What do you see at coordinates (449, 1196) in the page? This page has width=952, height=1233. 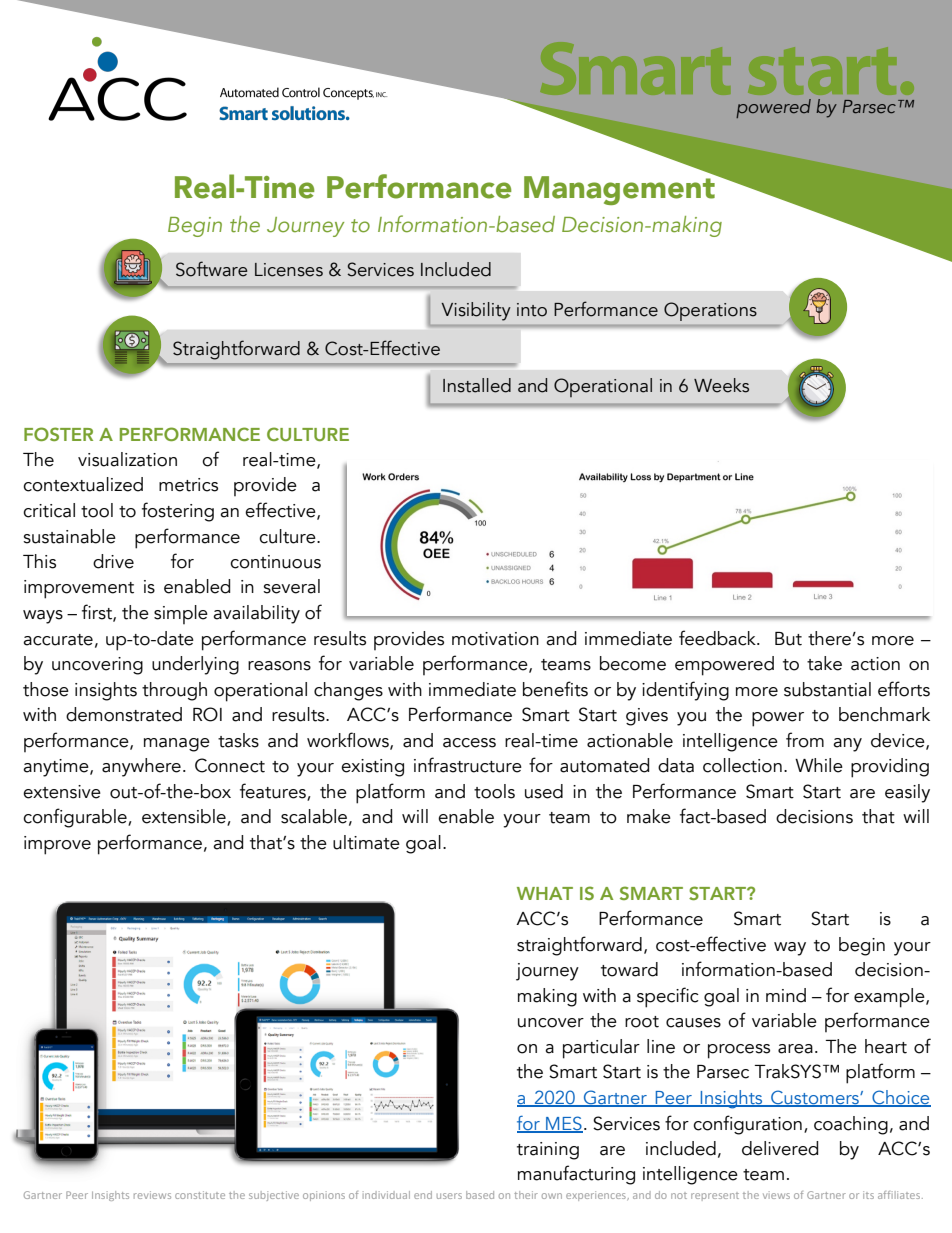 I see `users` at bounding box center [449, 1196].
